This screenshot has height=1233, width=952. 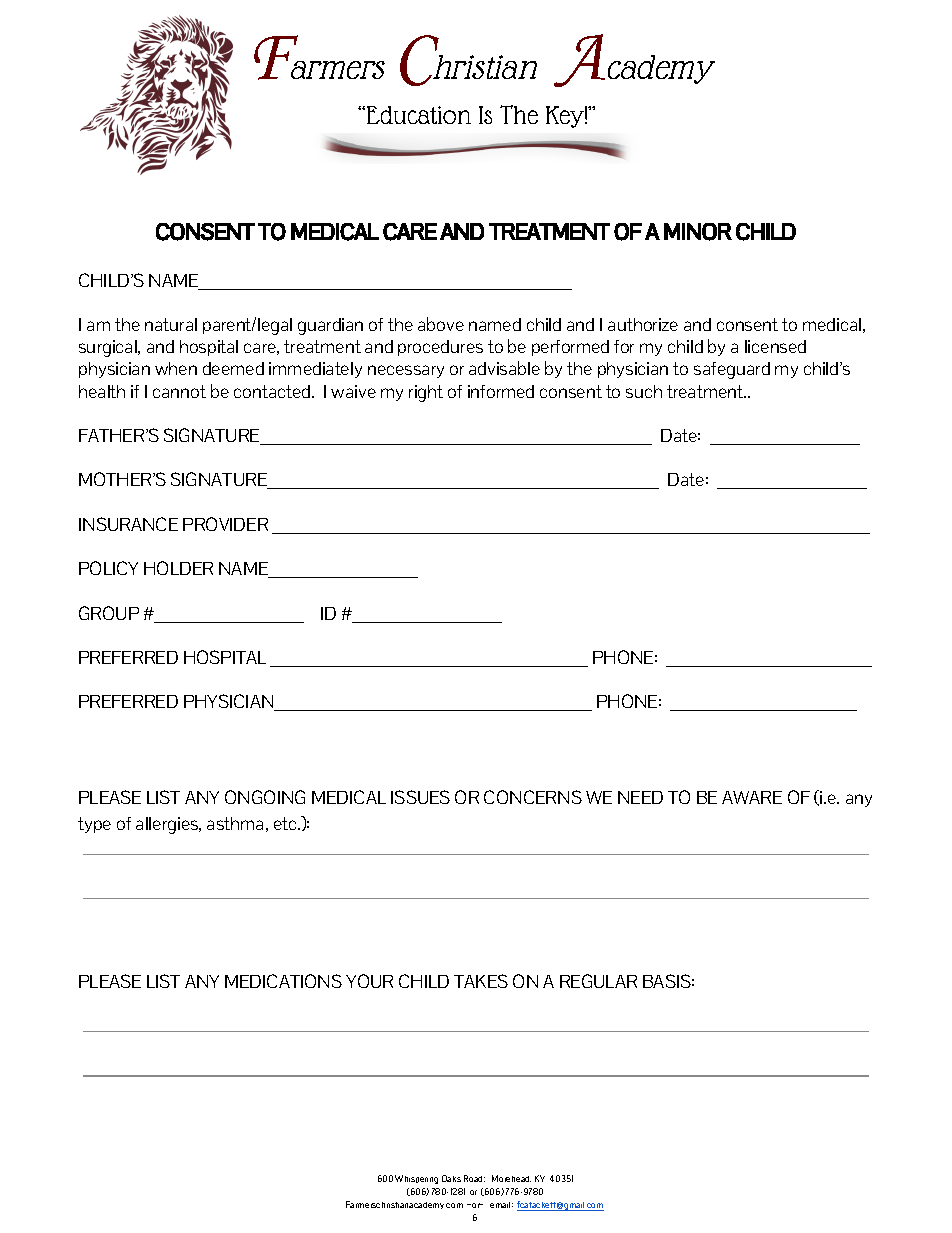 What do you see at coordinates (640, 797) in the screenshot?
I see `NEED` at bounding box center [640, 797].
